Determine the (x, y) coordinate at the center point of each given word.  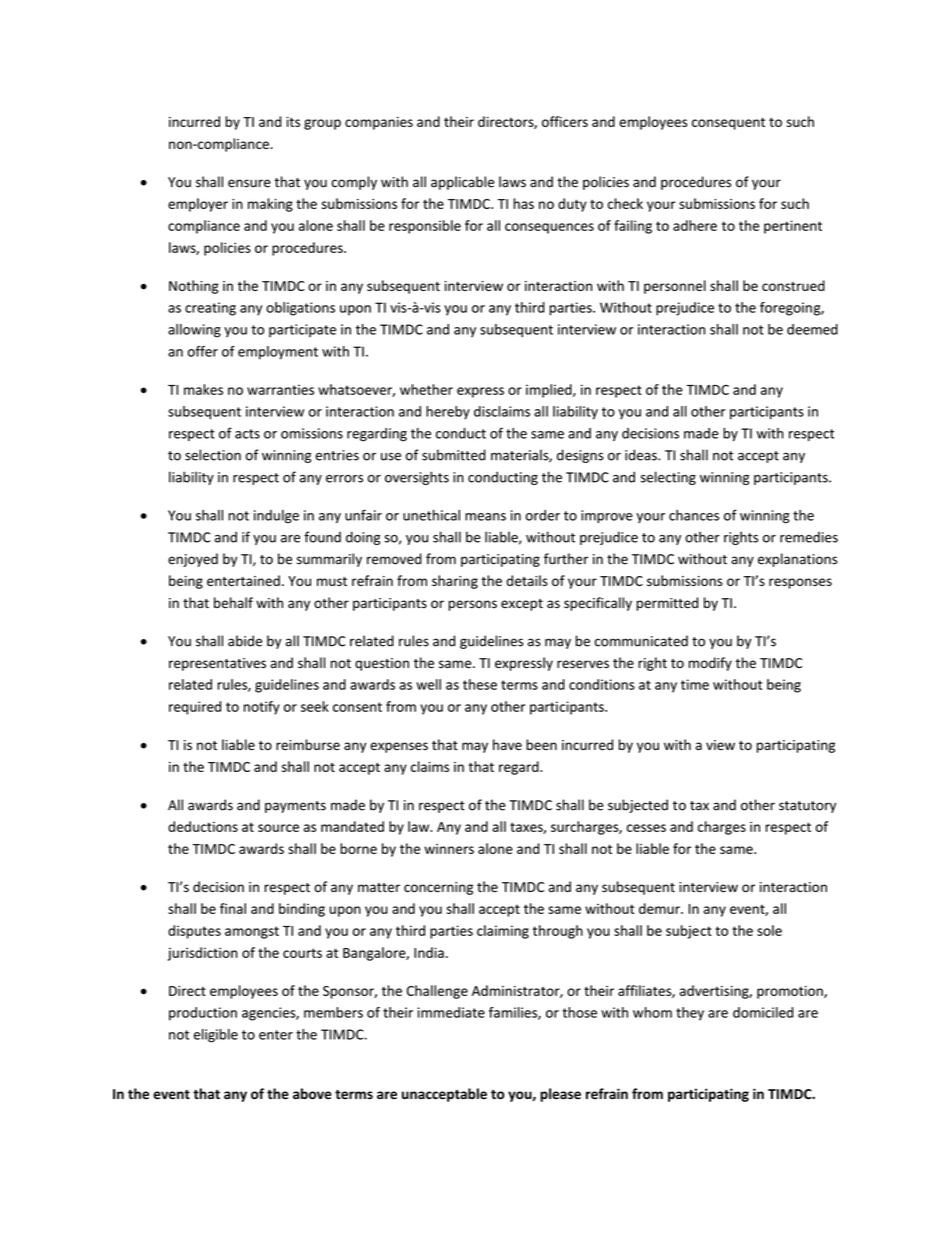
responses (800, 583)
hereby (448, 413)
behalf (233, 603)
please (560, 1095)
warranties (280, 389)
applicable (462, 183)
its (293, 122)
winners (449, 849)
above (312, 1093)
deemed (812, 329)
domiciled (763, 1012)
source (278, 828)
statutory (807, 807)
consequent (728, 124)
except (522, 605)
